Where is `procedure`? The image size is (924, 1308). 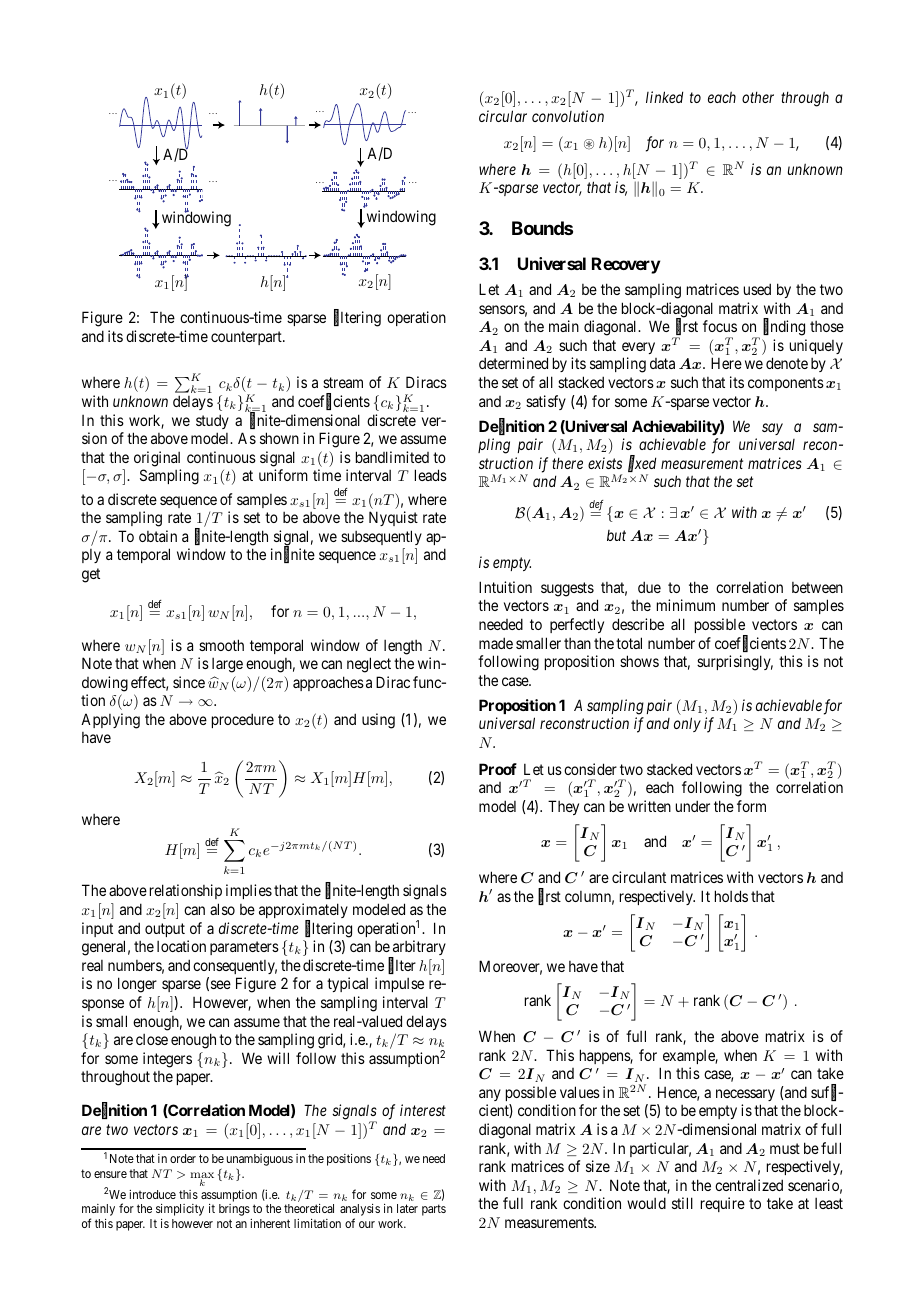
procedure is located at coordinates (243, 720).
